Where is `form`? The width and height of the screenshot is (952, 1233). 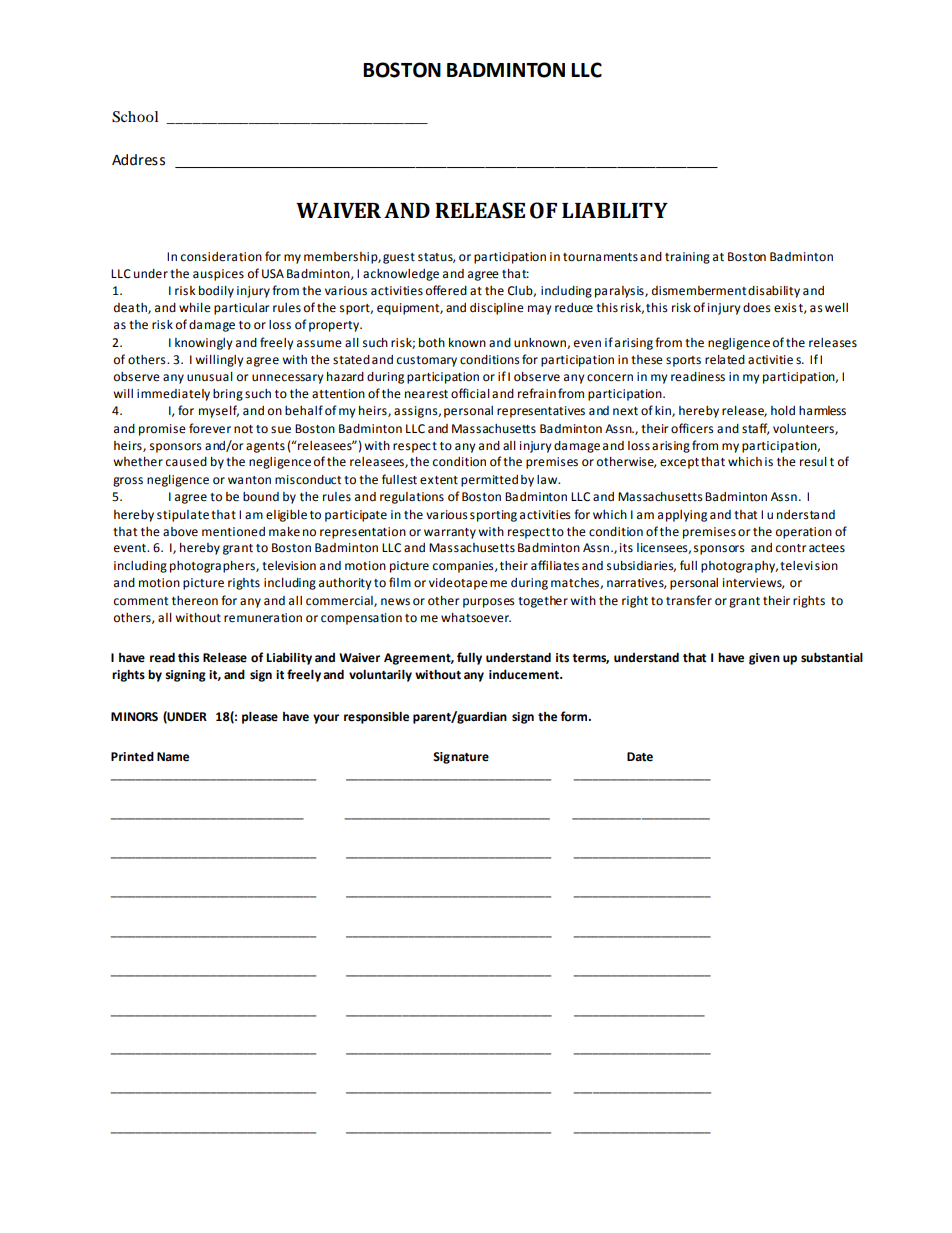
form is located at coordinates (575, 716).
